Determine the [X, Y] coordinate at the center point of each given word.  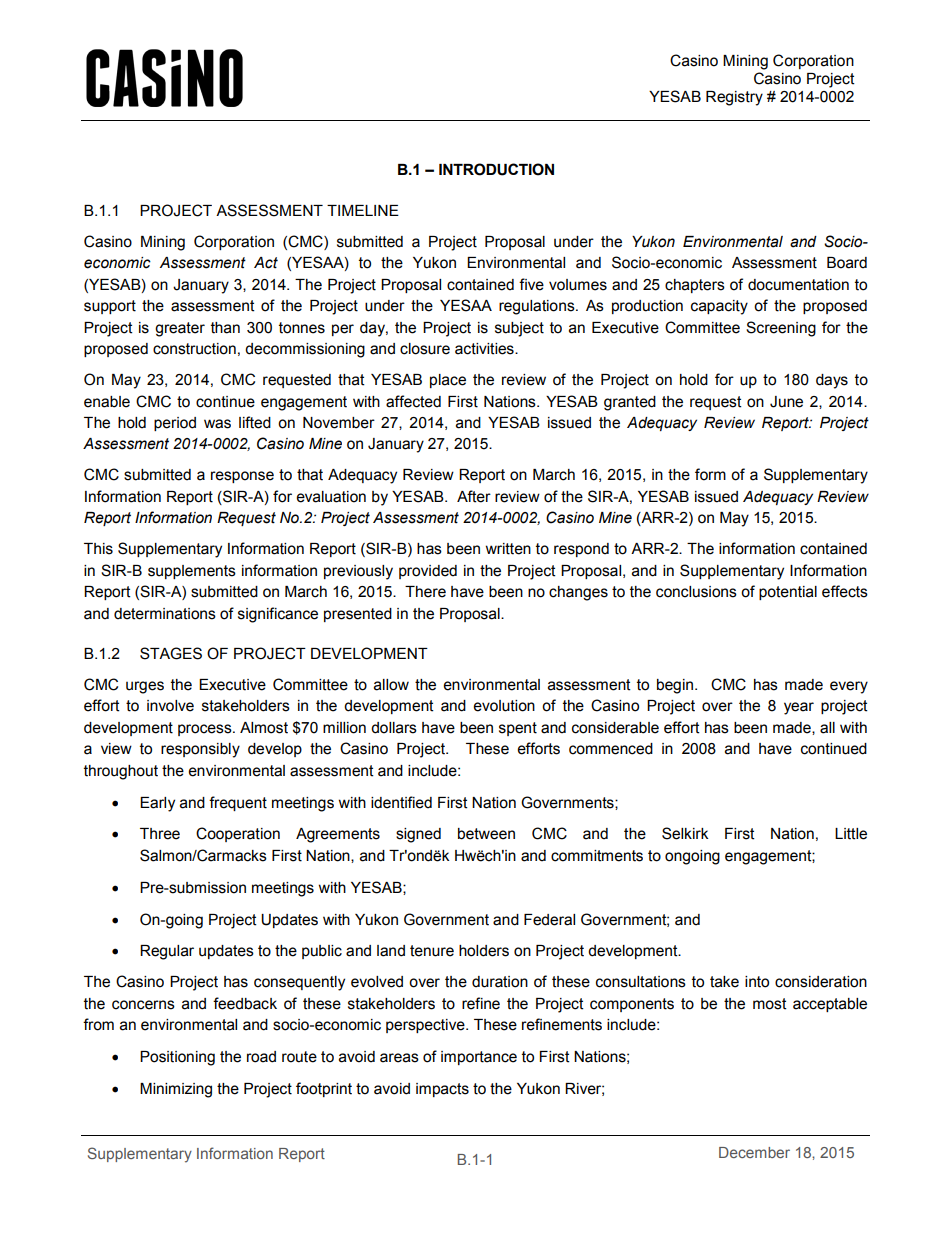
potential [788, 593]
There [425, 592]
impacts [442, 1090]
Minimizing [176, 1090]
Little [851, 834]
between [486, 834]
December [754, 1152]
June [786, 402]
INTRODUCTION [496, 169]
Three [160, 834]
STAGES [171, 653]
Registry [734, 98]
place [448, 381]
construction [194, 349]
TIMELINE [363, 210]
